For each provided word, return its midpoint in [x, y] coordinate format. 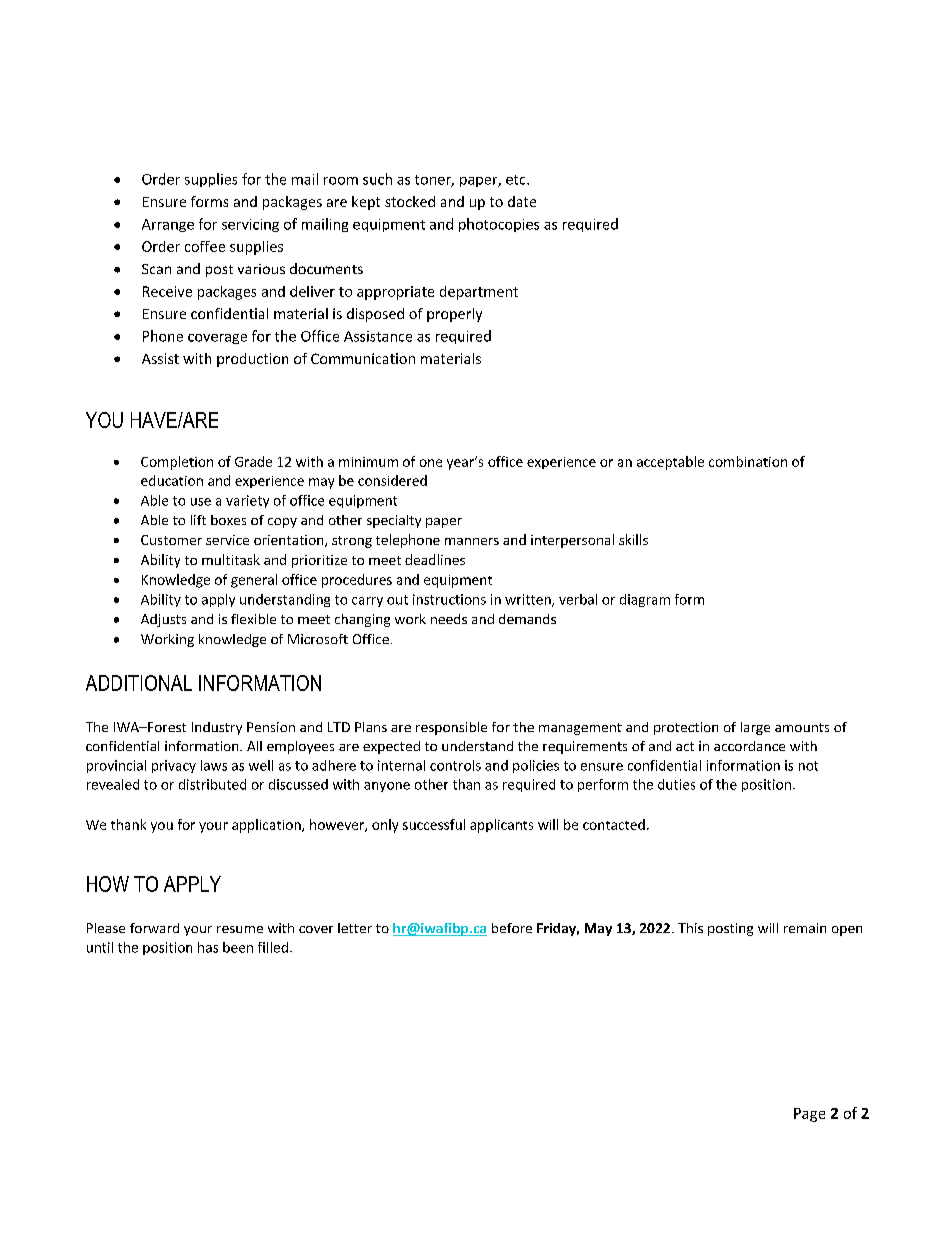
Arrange [168, 225]
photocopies [499, 225]
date [522, 201]
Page [809, 1115]
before [512, 928]
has [208, 947]
